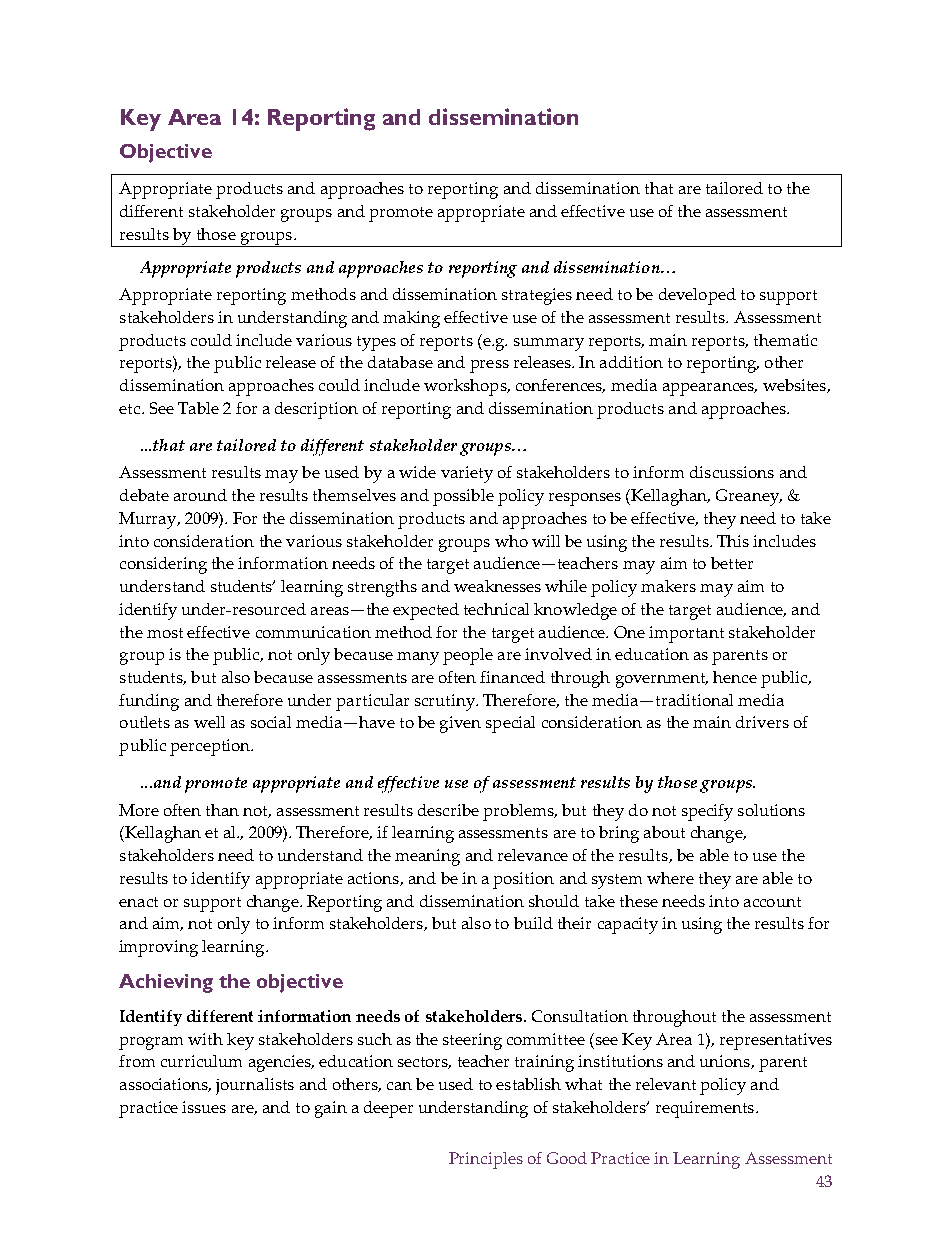 Image resolution: width=952 pixels, height=1233 pixels. I want to click on considering, so click(163, 565).
